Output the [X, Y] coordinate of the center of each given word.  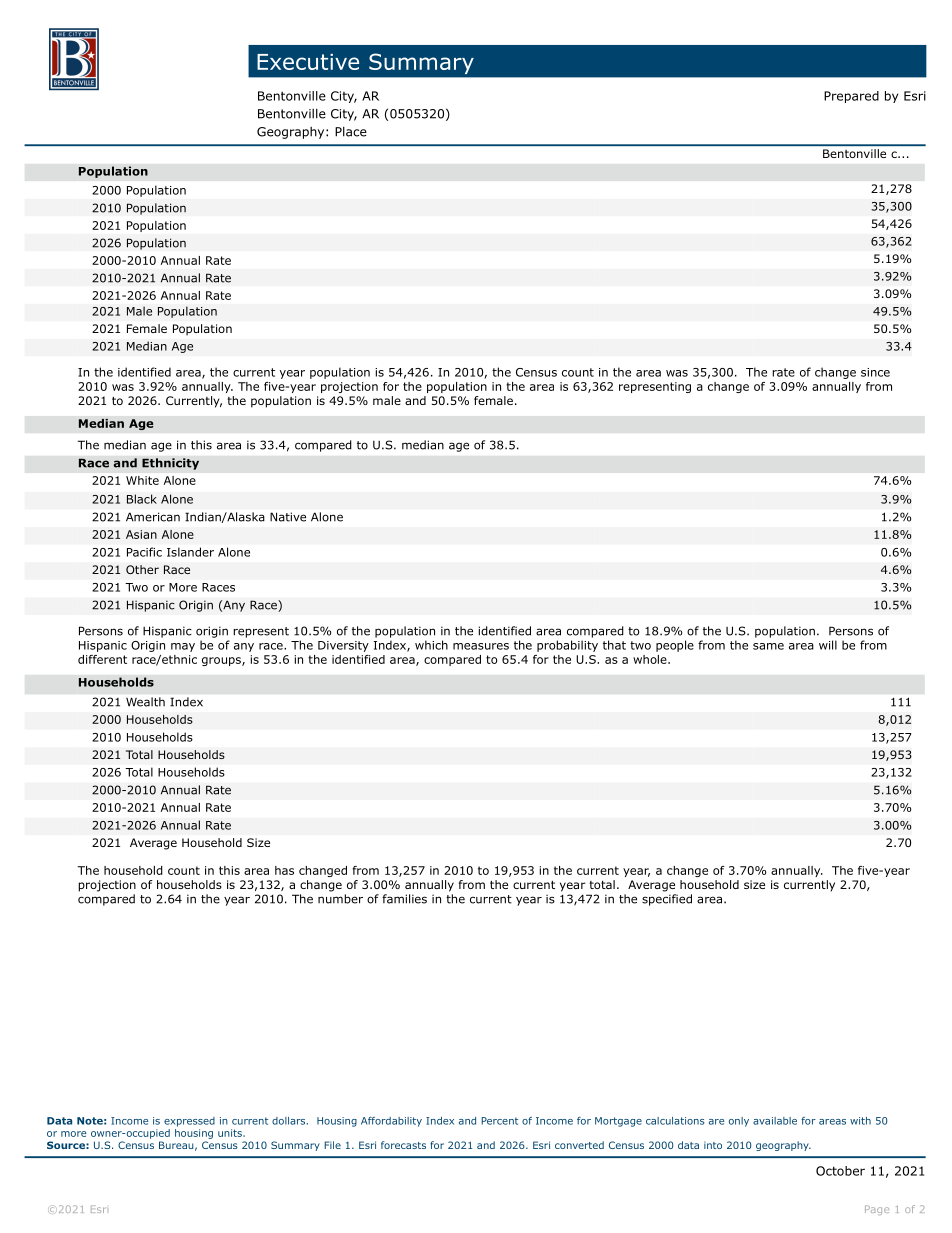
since [875, 372]
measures [481, 646]
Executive [308, 62]
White [142, 480]
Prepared [851, 97]
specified [667, 900]
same [768, 646]
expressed [189, 1122]
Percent [499, 1121]
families [404, 899]
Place [351, 132]
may [183, 647]
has [284, 870]
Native [288, 517]
